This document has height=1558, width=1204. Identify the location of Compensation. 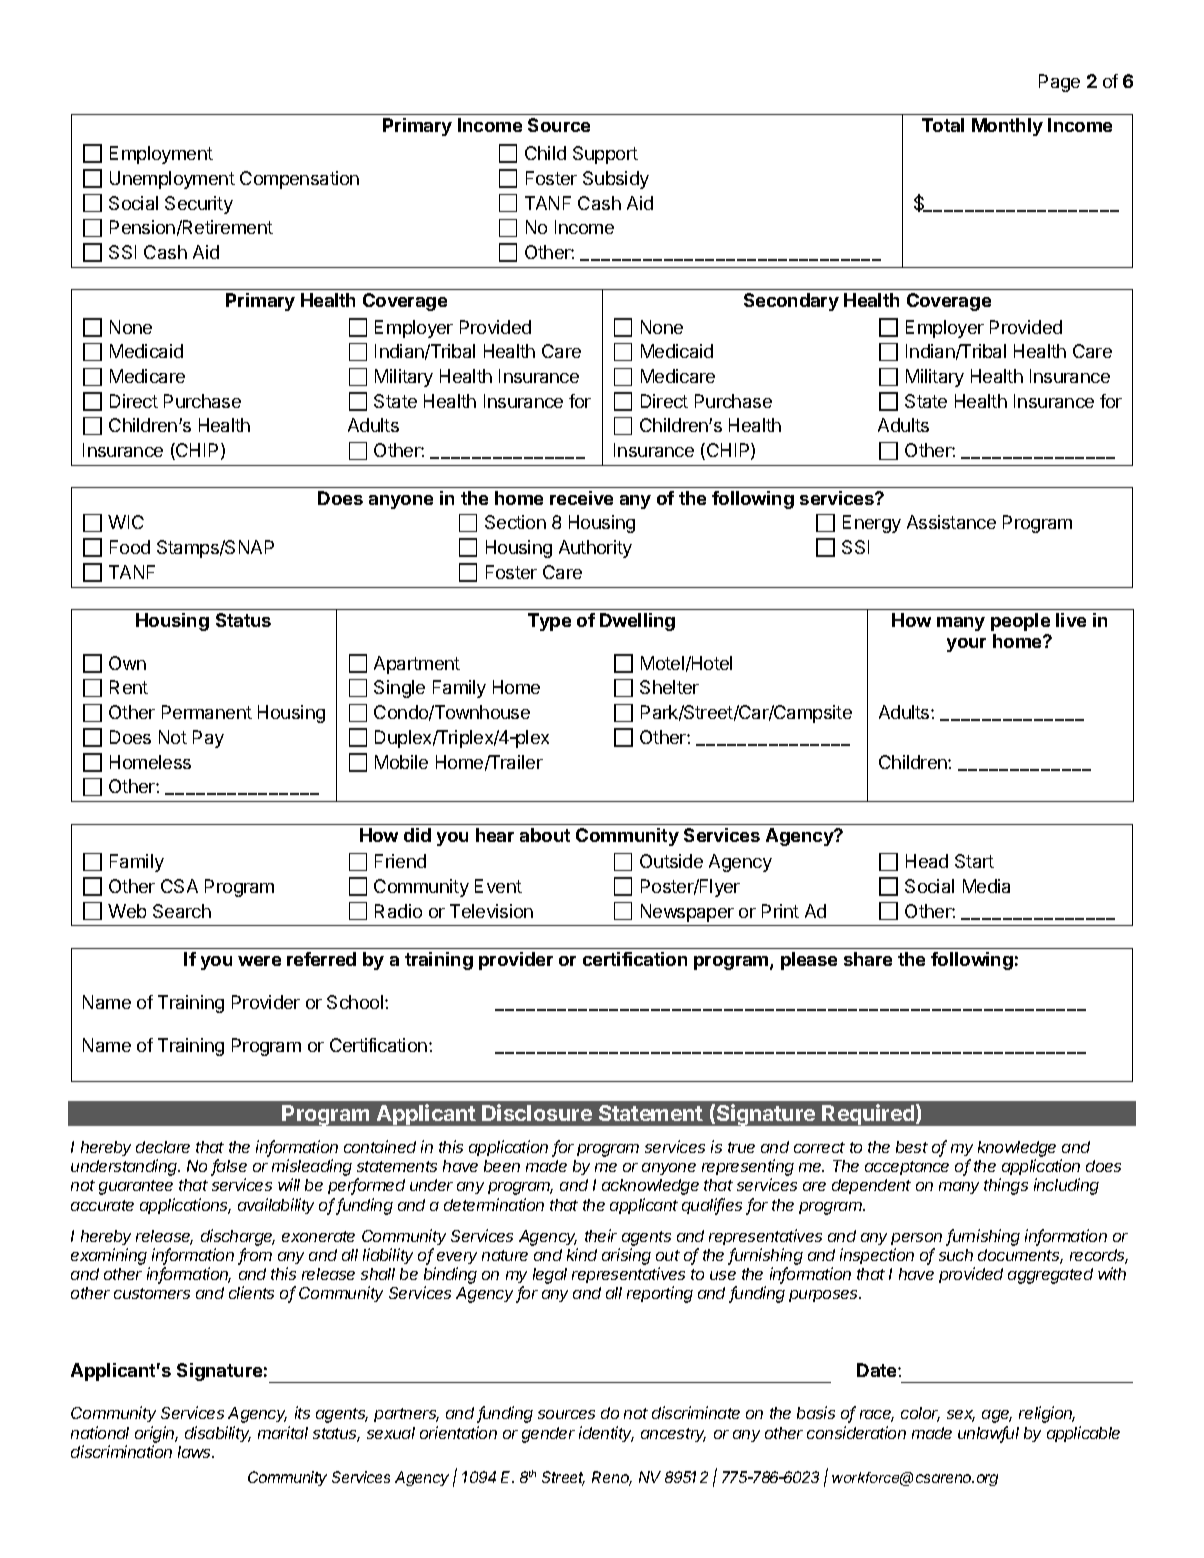
(299, 180).
